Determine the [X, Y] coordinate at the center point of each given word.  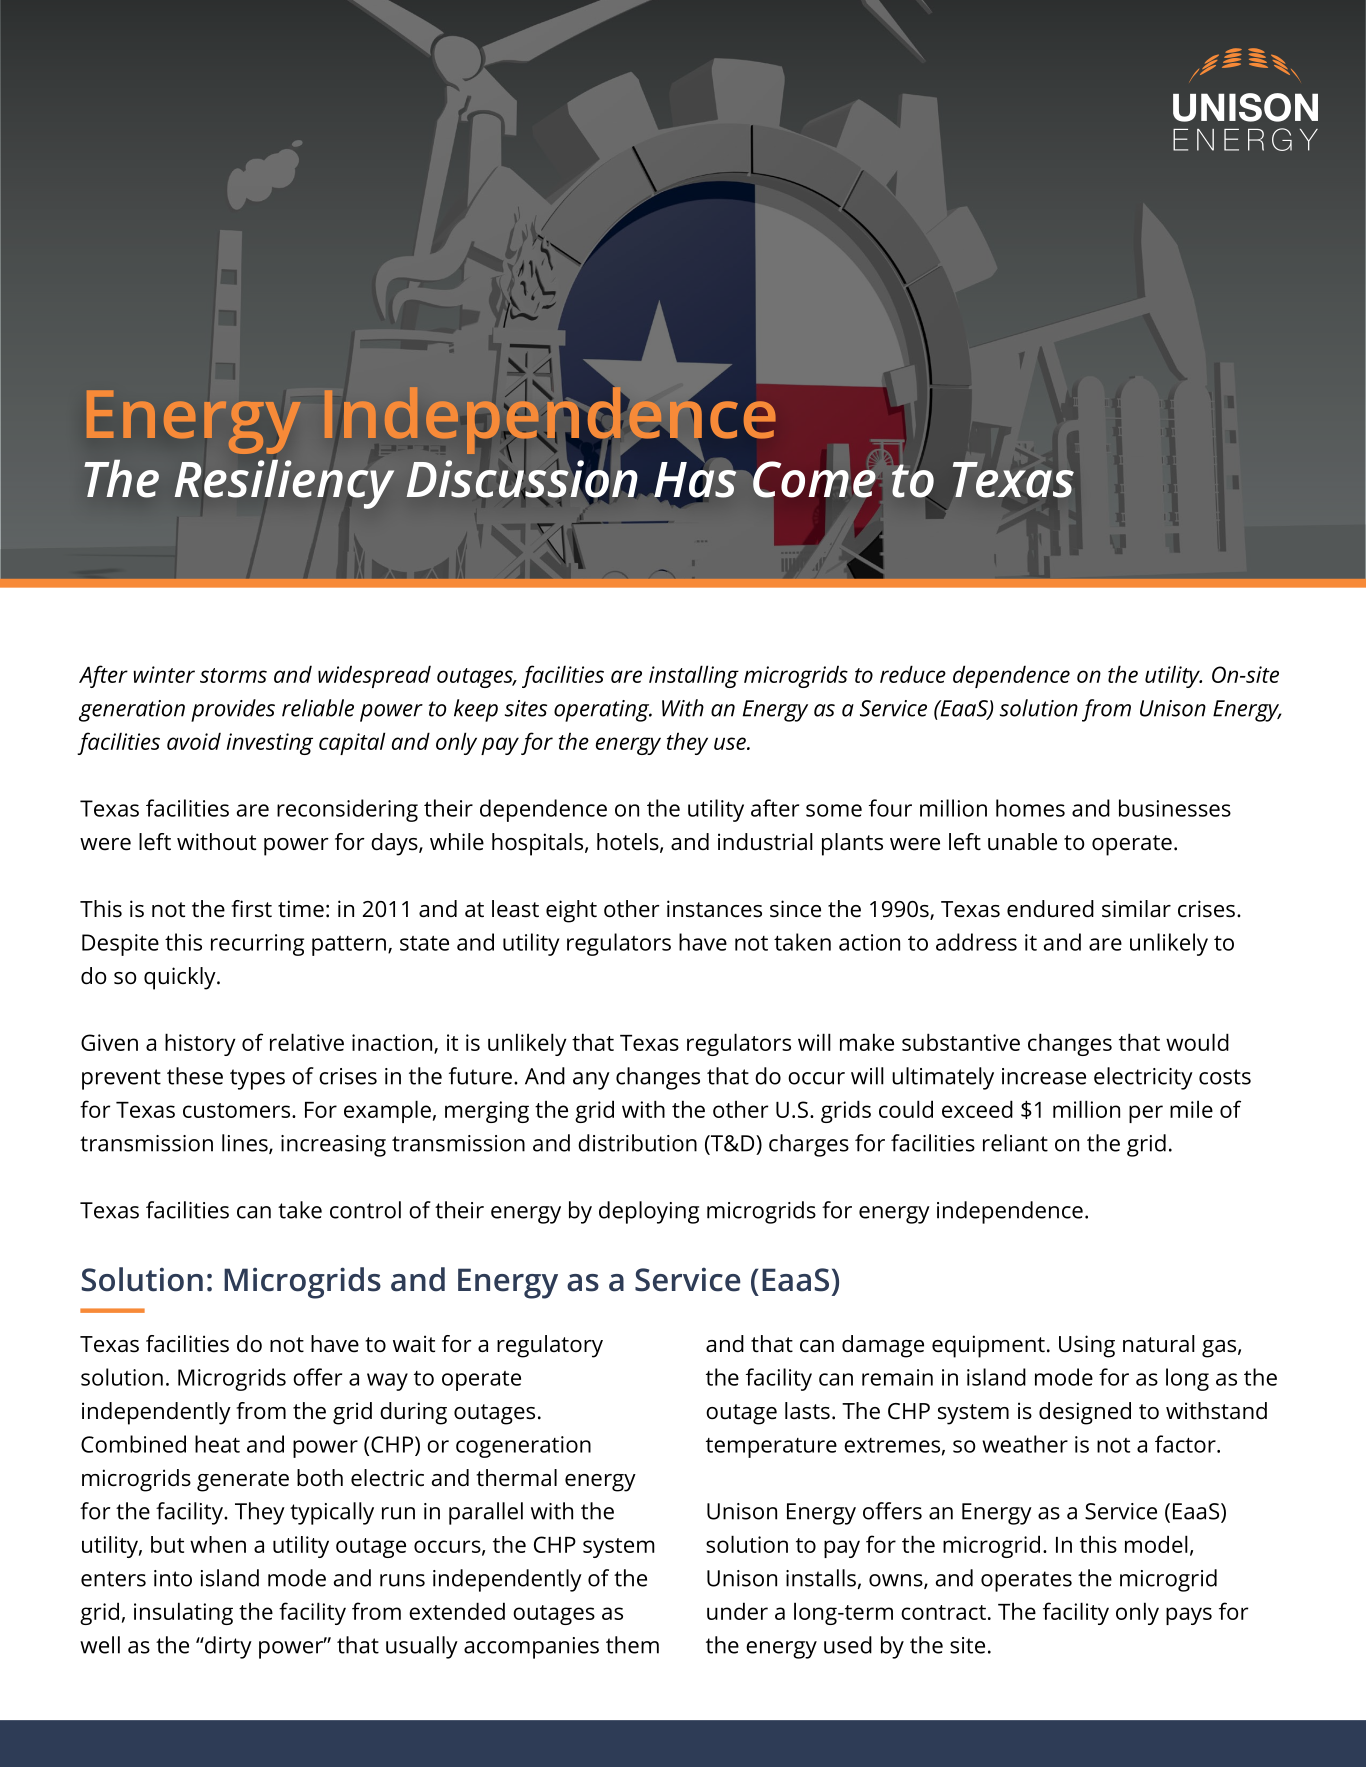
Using [1087, 1346]
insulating [183, 1613]
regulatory [550, 1346]
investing [269, 744]
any [591, 1081]
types [257, 1079]
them [632, 1645]
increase [1044, 1076]
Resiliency [284, 484]
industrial [765, 842]
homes [1030, 808]
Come [815, 478]
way [387, 1382]
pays [1189, 1616]
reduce [913, 674]
